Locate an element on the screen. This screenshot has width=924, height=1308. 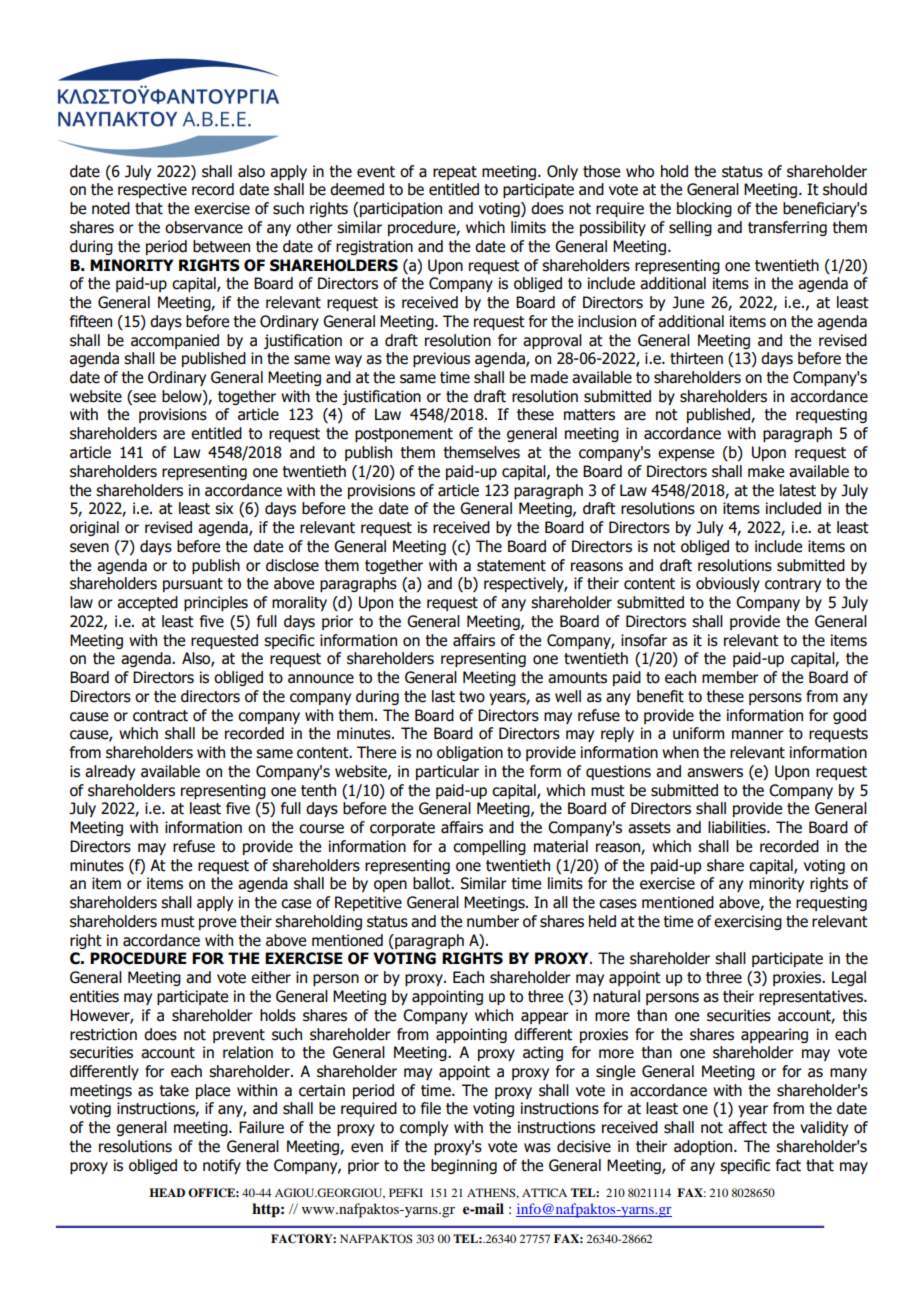
member is located at coordinates (730, 677).
